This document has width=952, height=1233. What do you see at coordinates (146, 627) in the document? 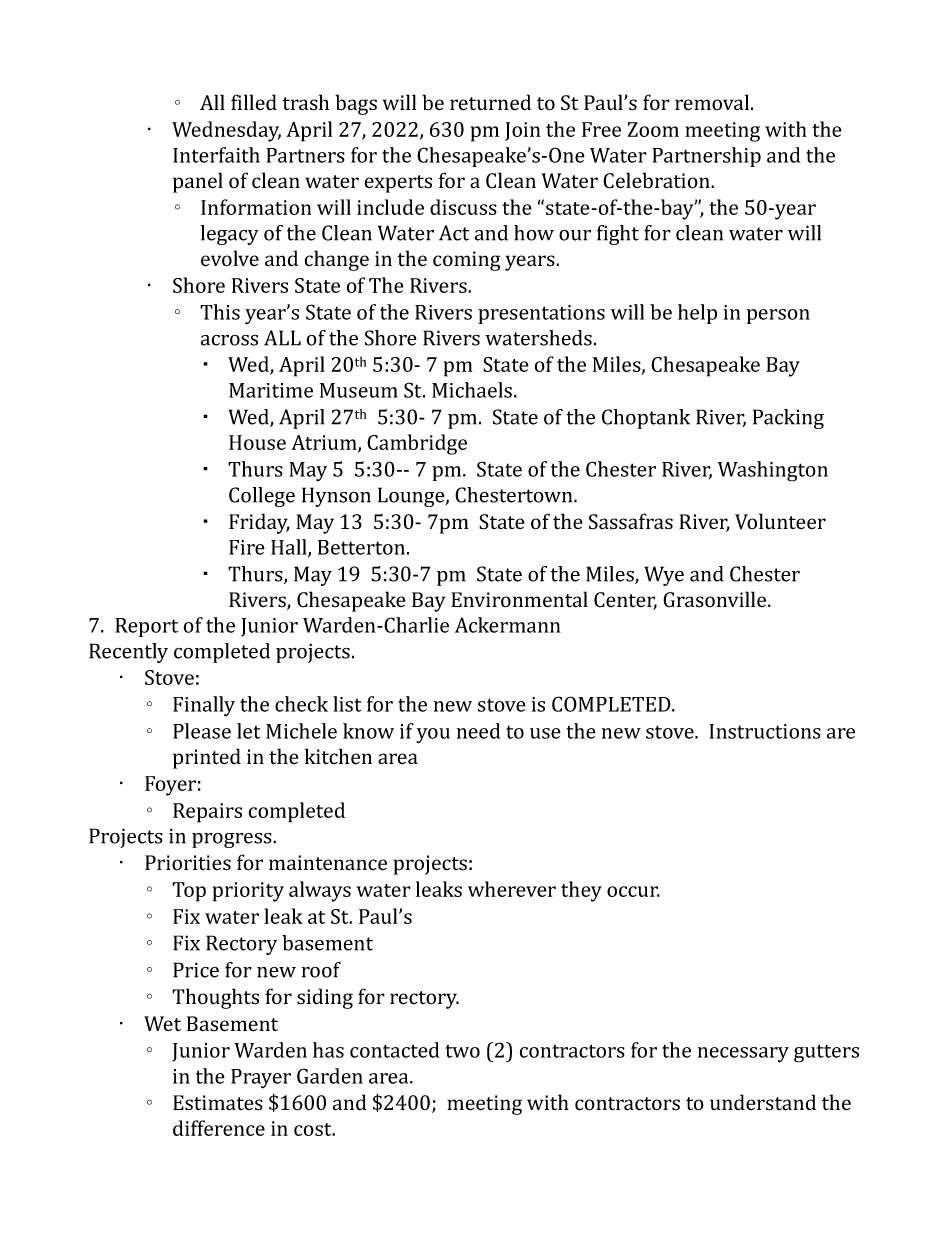
I see `Report` at bounding box center [146, 627].
